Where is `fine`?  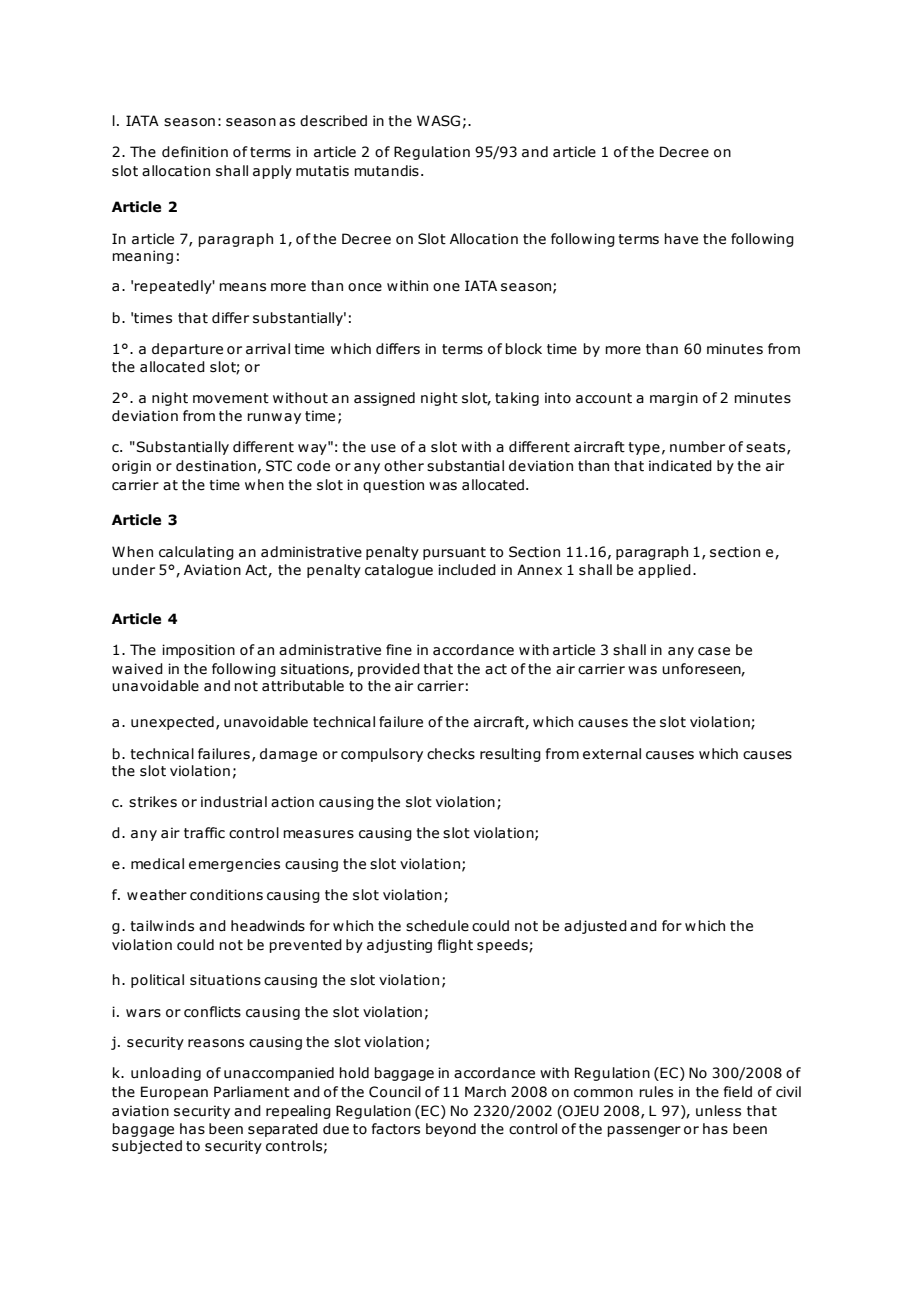 fine is located at coordinates (399, 650).
